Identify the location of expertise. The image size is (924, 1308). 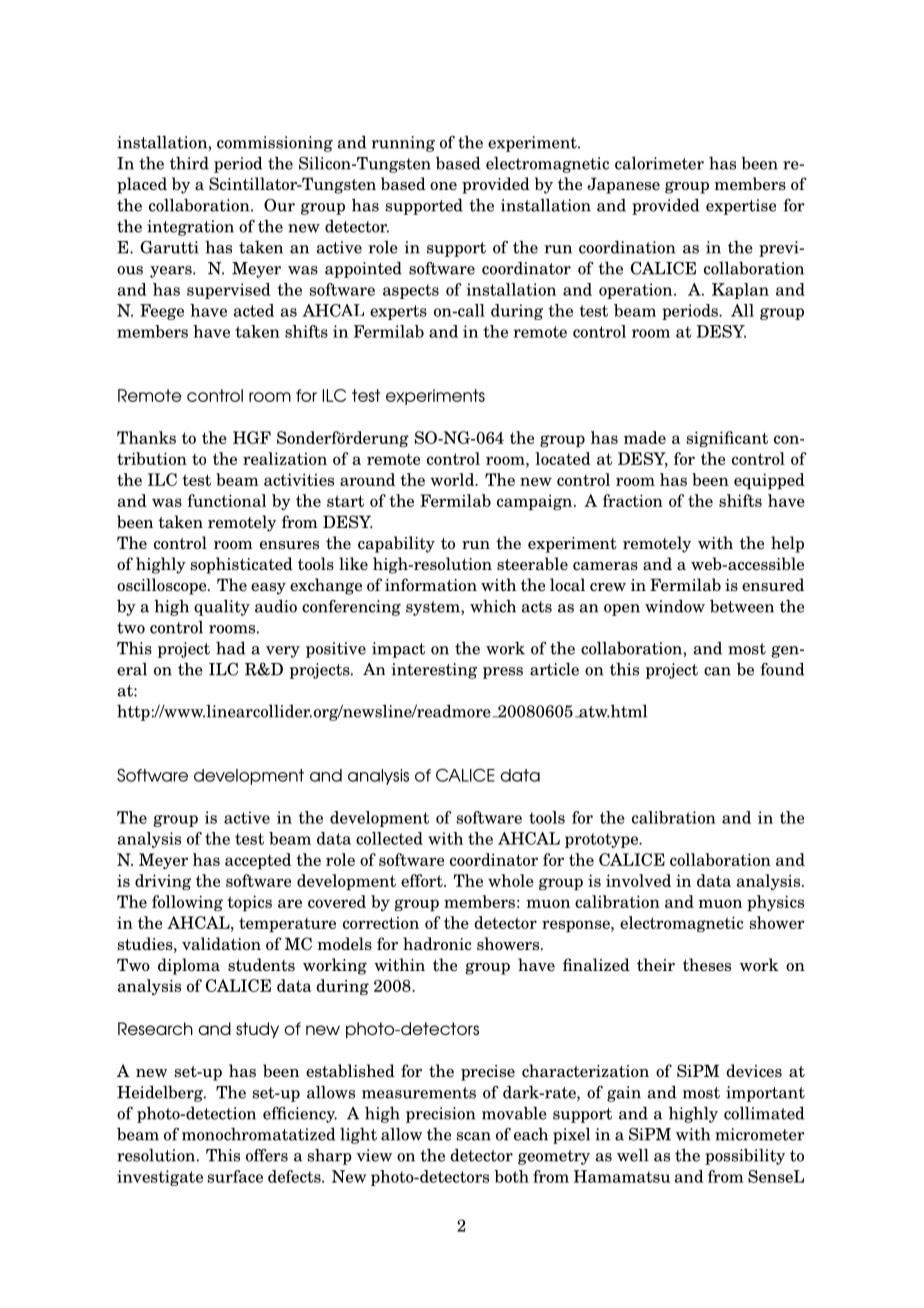
(741, 207).
